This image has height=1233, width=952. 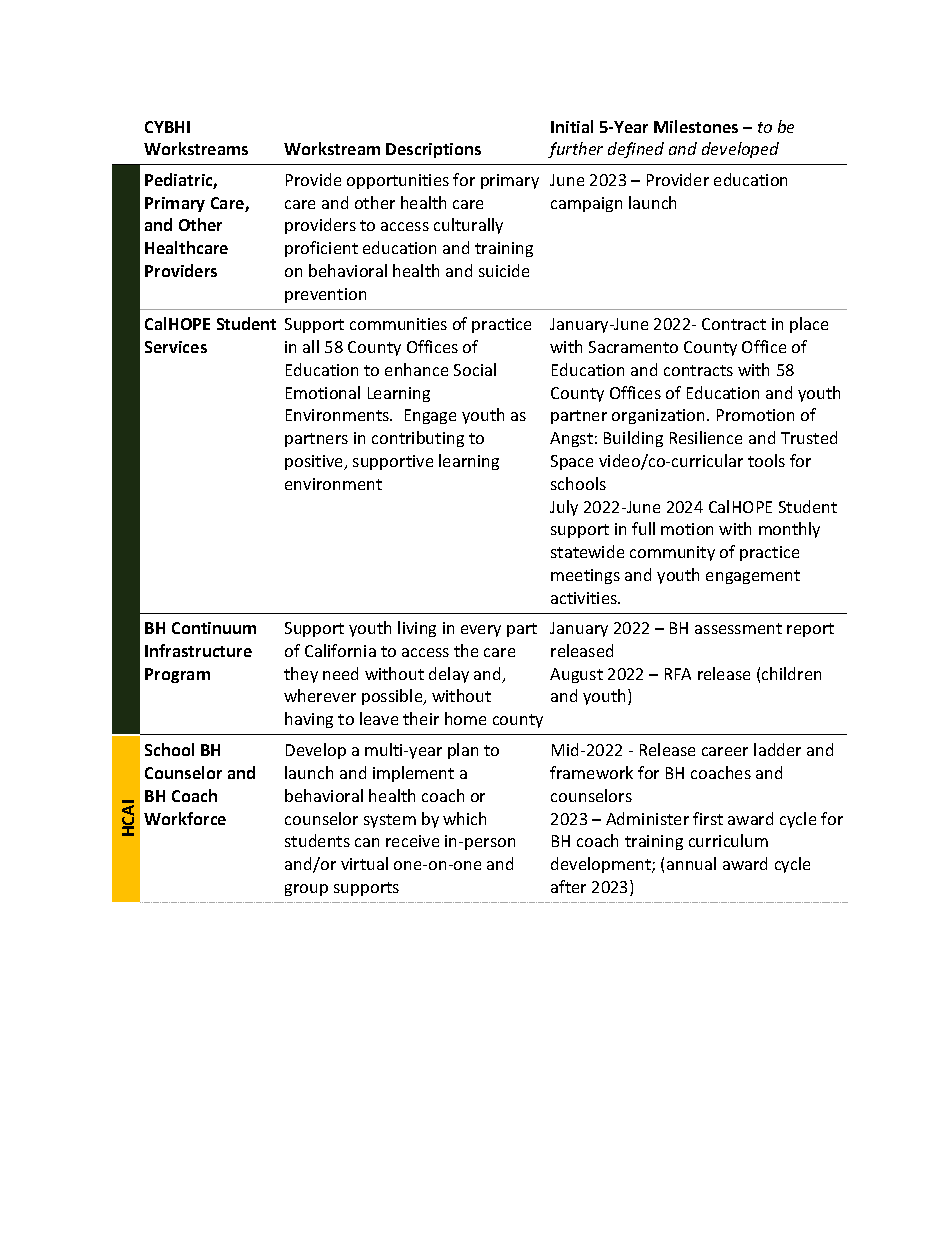 I want to click on having, so click(x=309, y=720).
